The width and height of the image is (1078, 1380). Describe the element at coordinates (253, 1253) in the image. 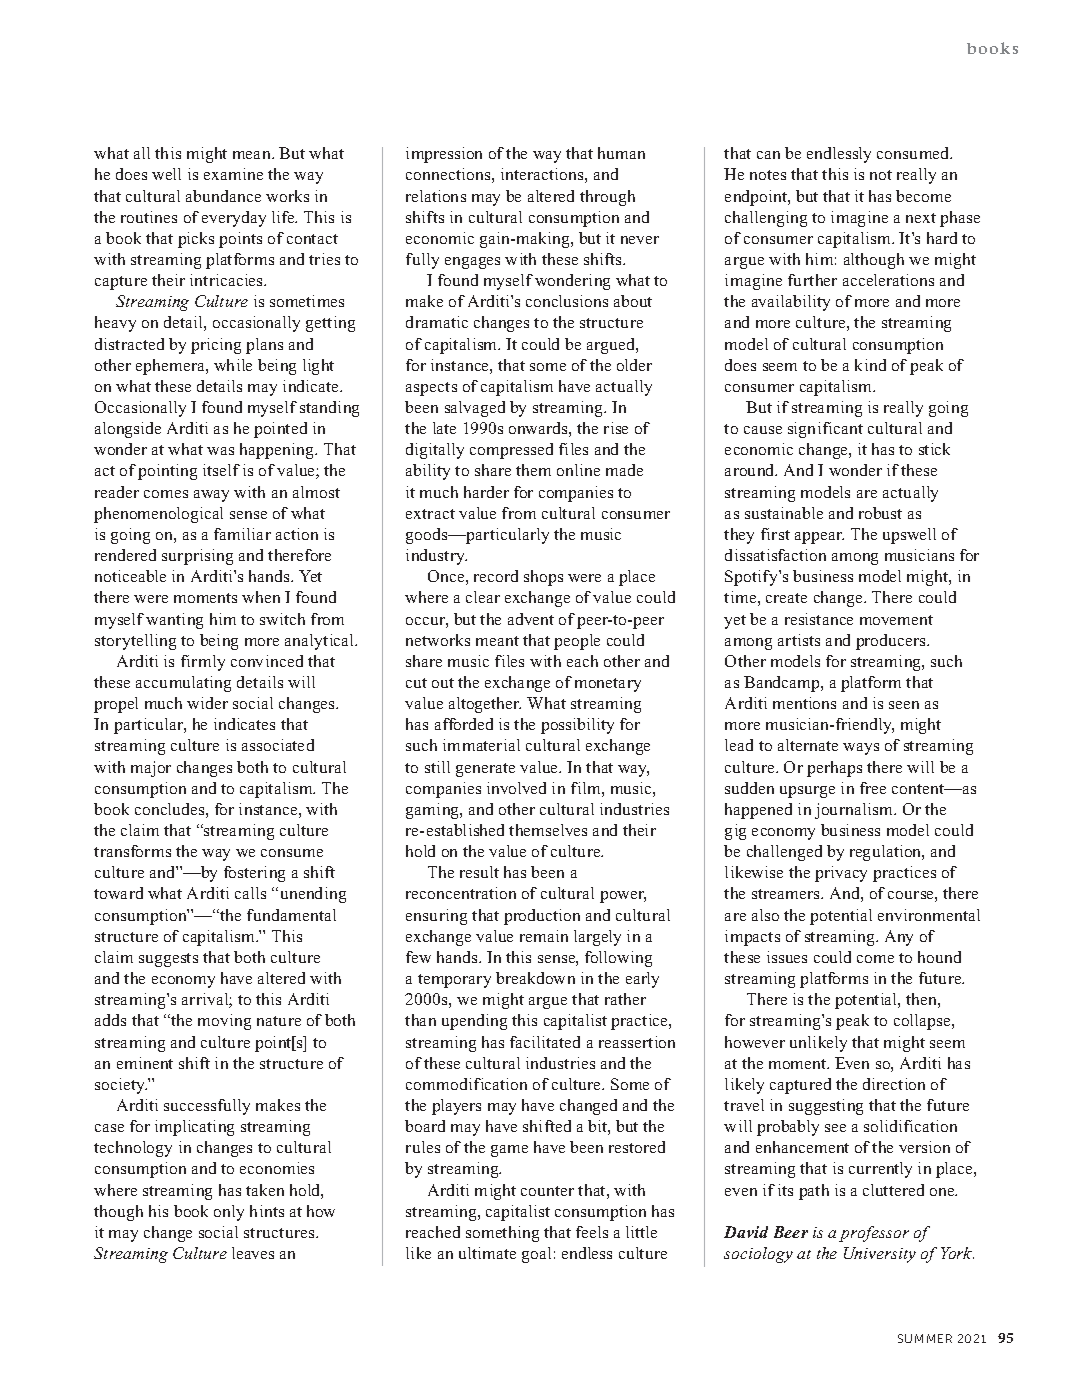

I see `leaves` at that location.
